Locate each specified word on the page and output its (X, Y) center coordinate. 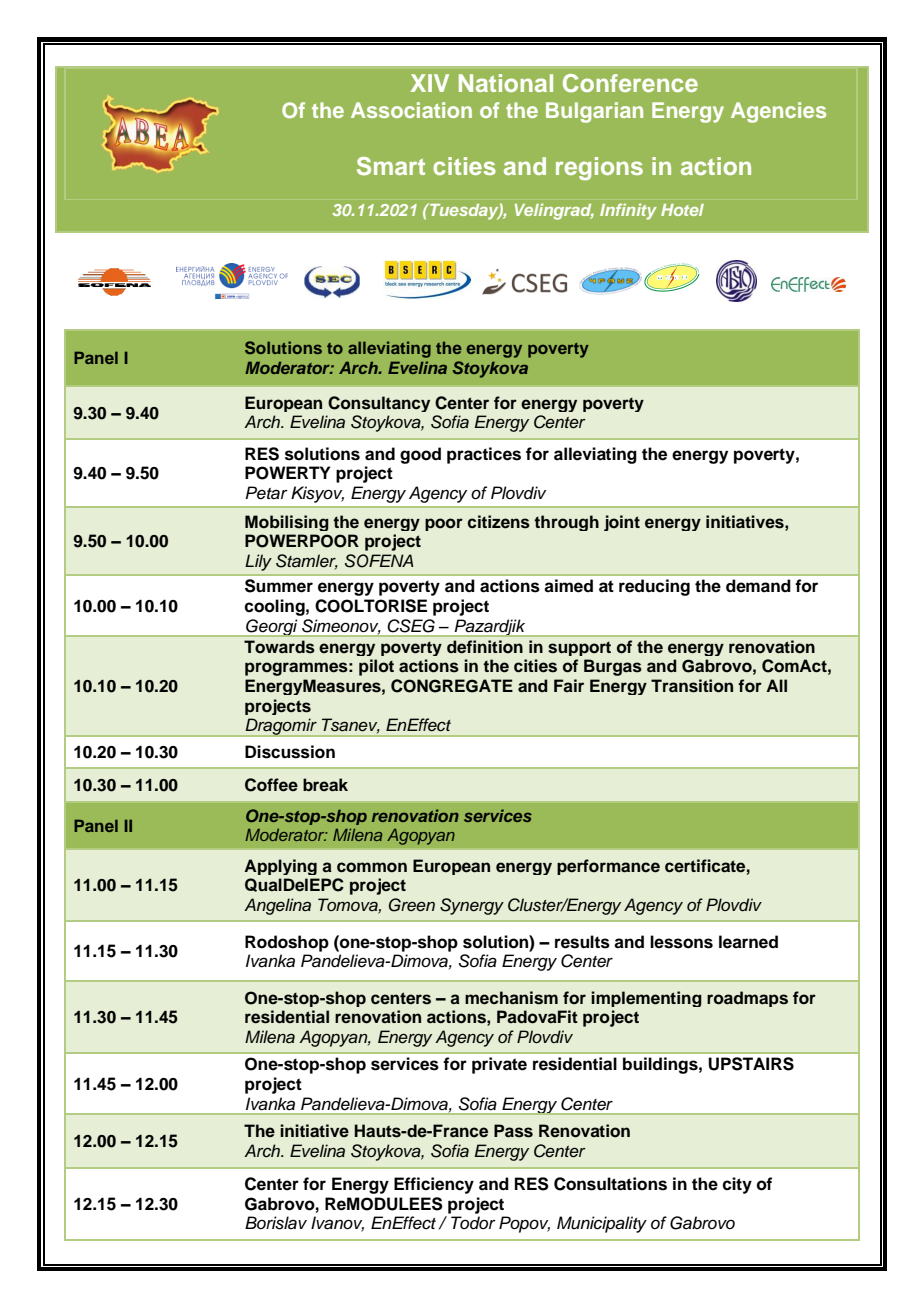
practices (484, 455)
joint (622, 523)
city (737, 1185)
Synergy (472, 906)
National (506, 83)
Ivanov (337, 1224)
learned (748, 942)
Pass (513, 1131)
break (325, 785)
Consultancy (379, 404)
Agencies (778, 112)
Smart (391, 166)
